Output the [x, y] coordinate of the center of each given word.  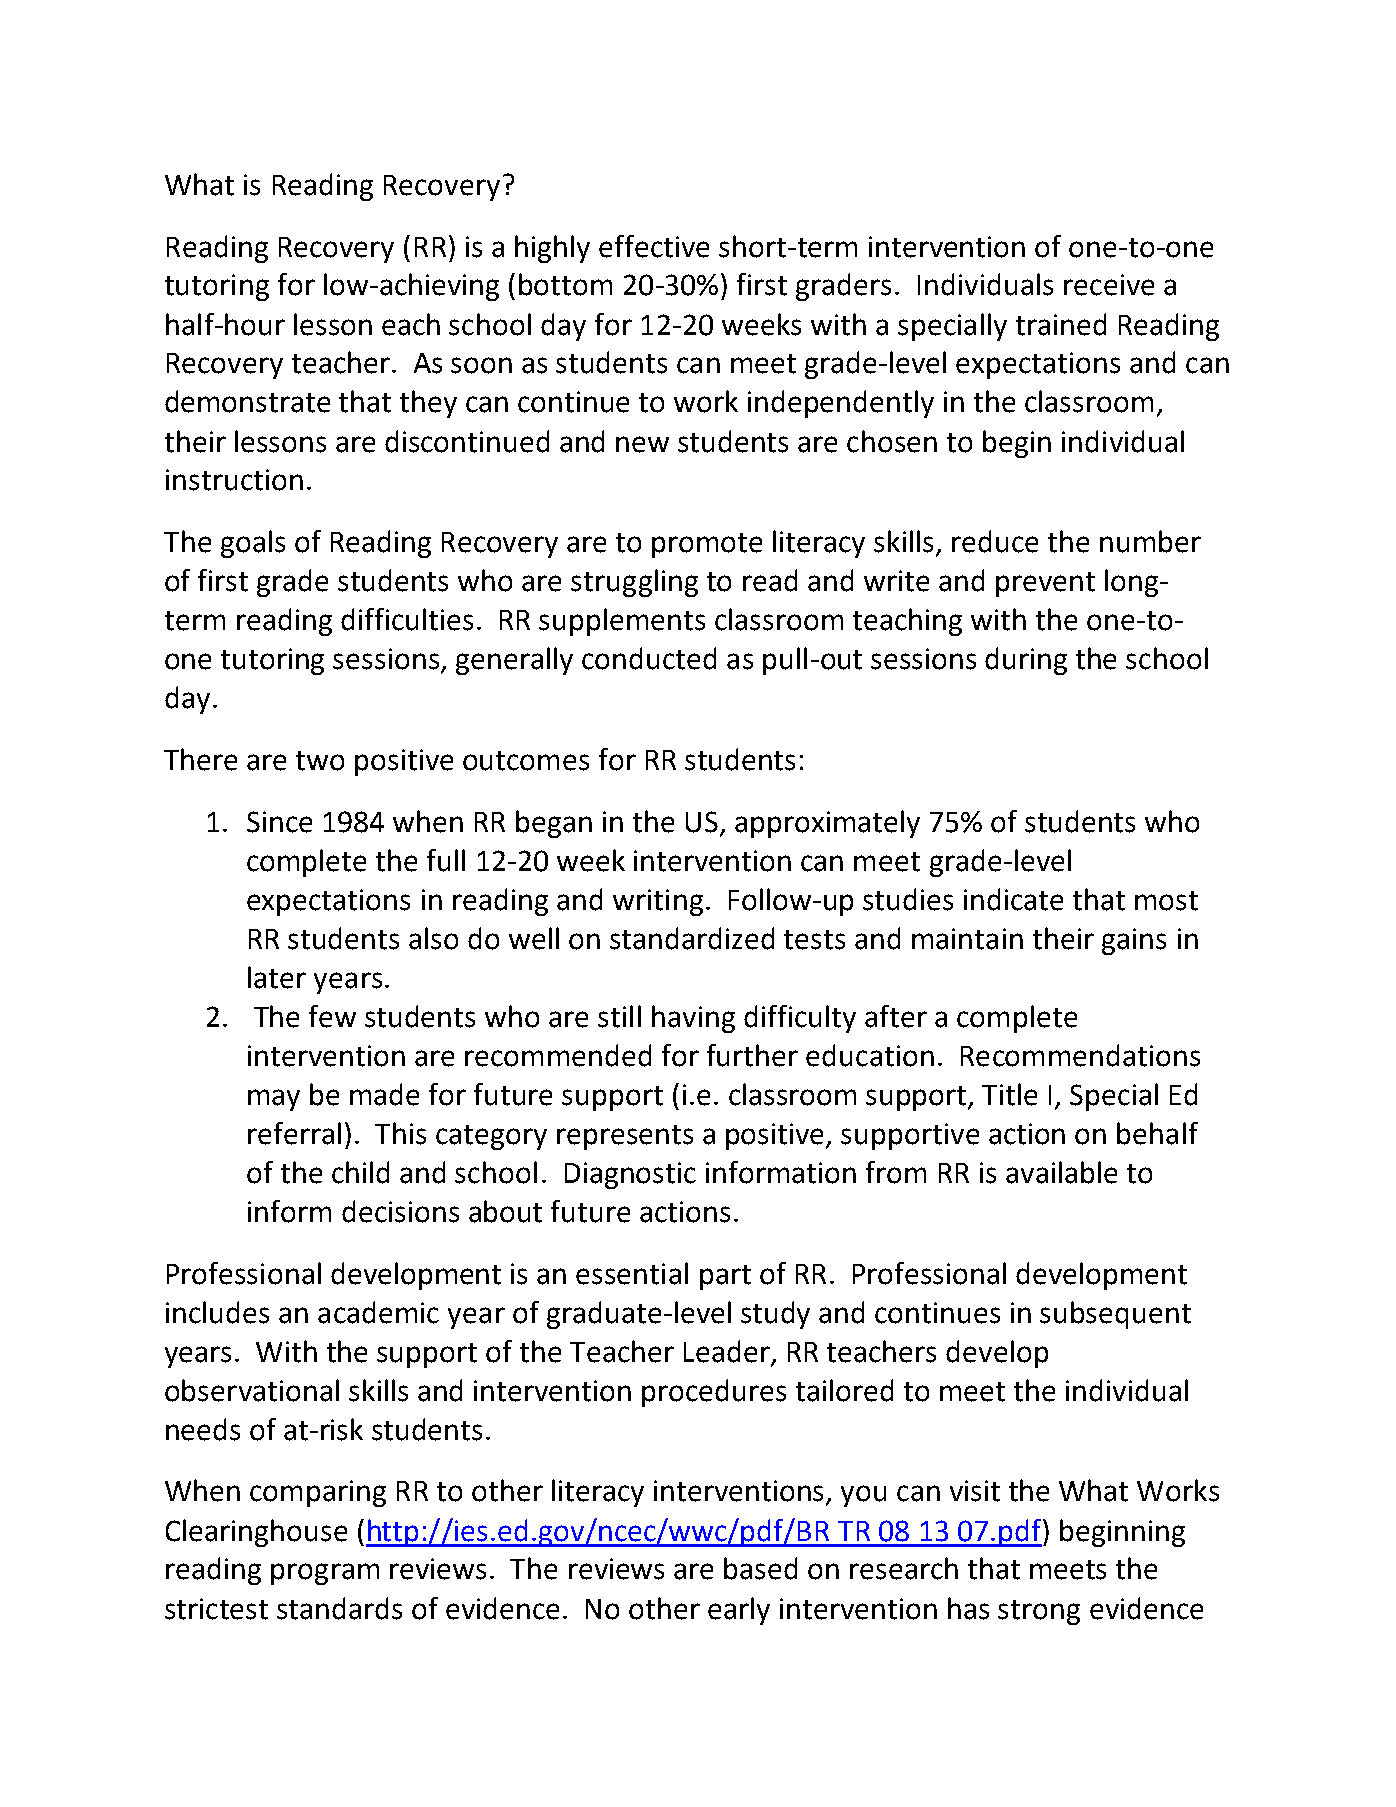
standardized [692, 938]
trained [1061, 324]
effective [654, 246]
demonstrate [247, 401]
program [325, 1574]
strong [1039, 1612]
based [760, 1568]
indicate [1013, 899]
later [277, 977]
